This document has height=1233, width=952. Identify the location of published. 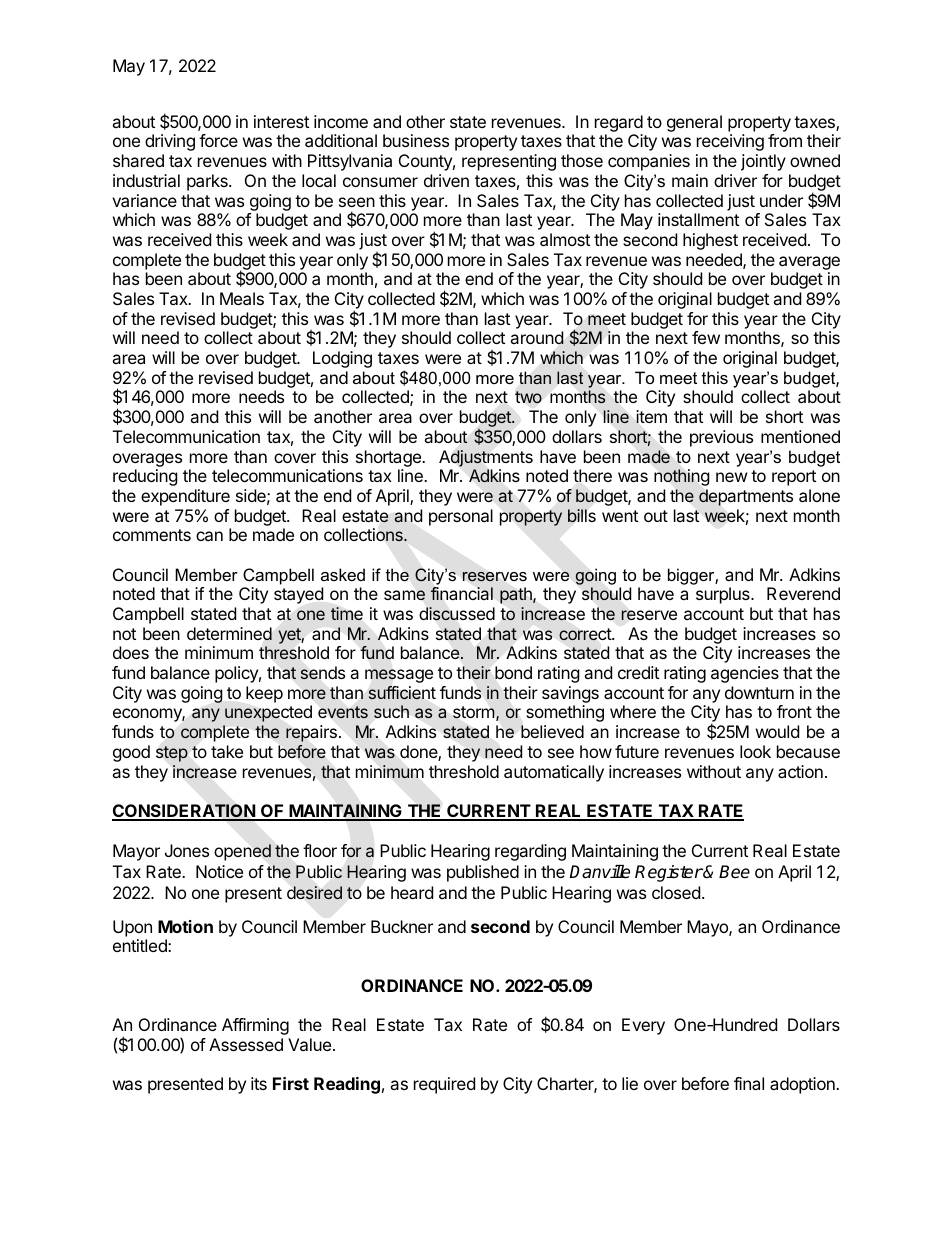
(483, 873).
